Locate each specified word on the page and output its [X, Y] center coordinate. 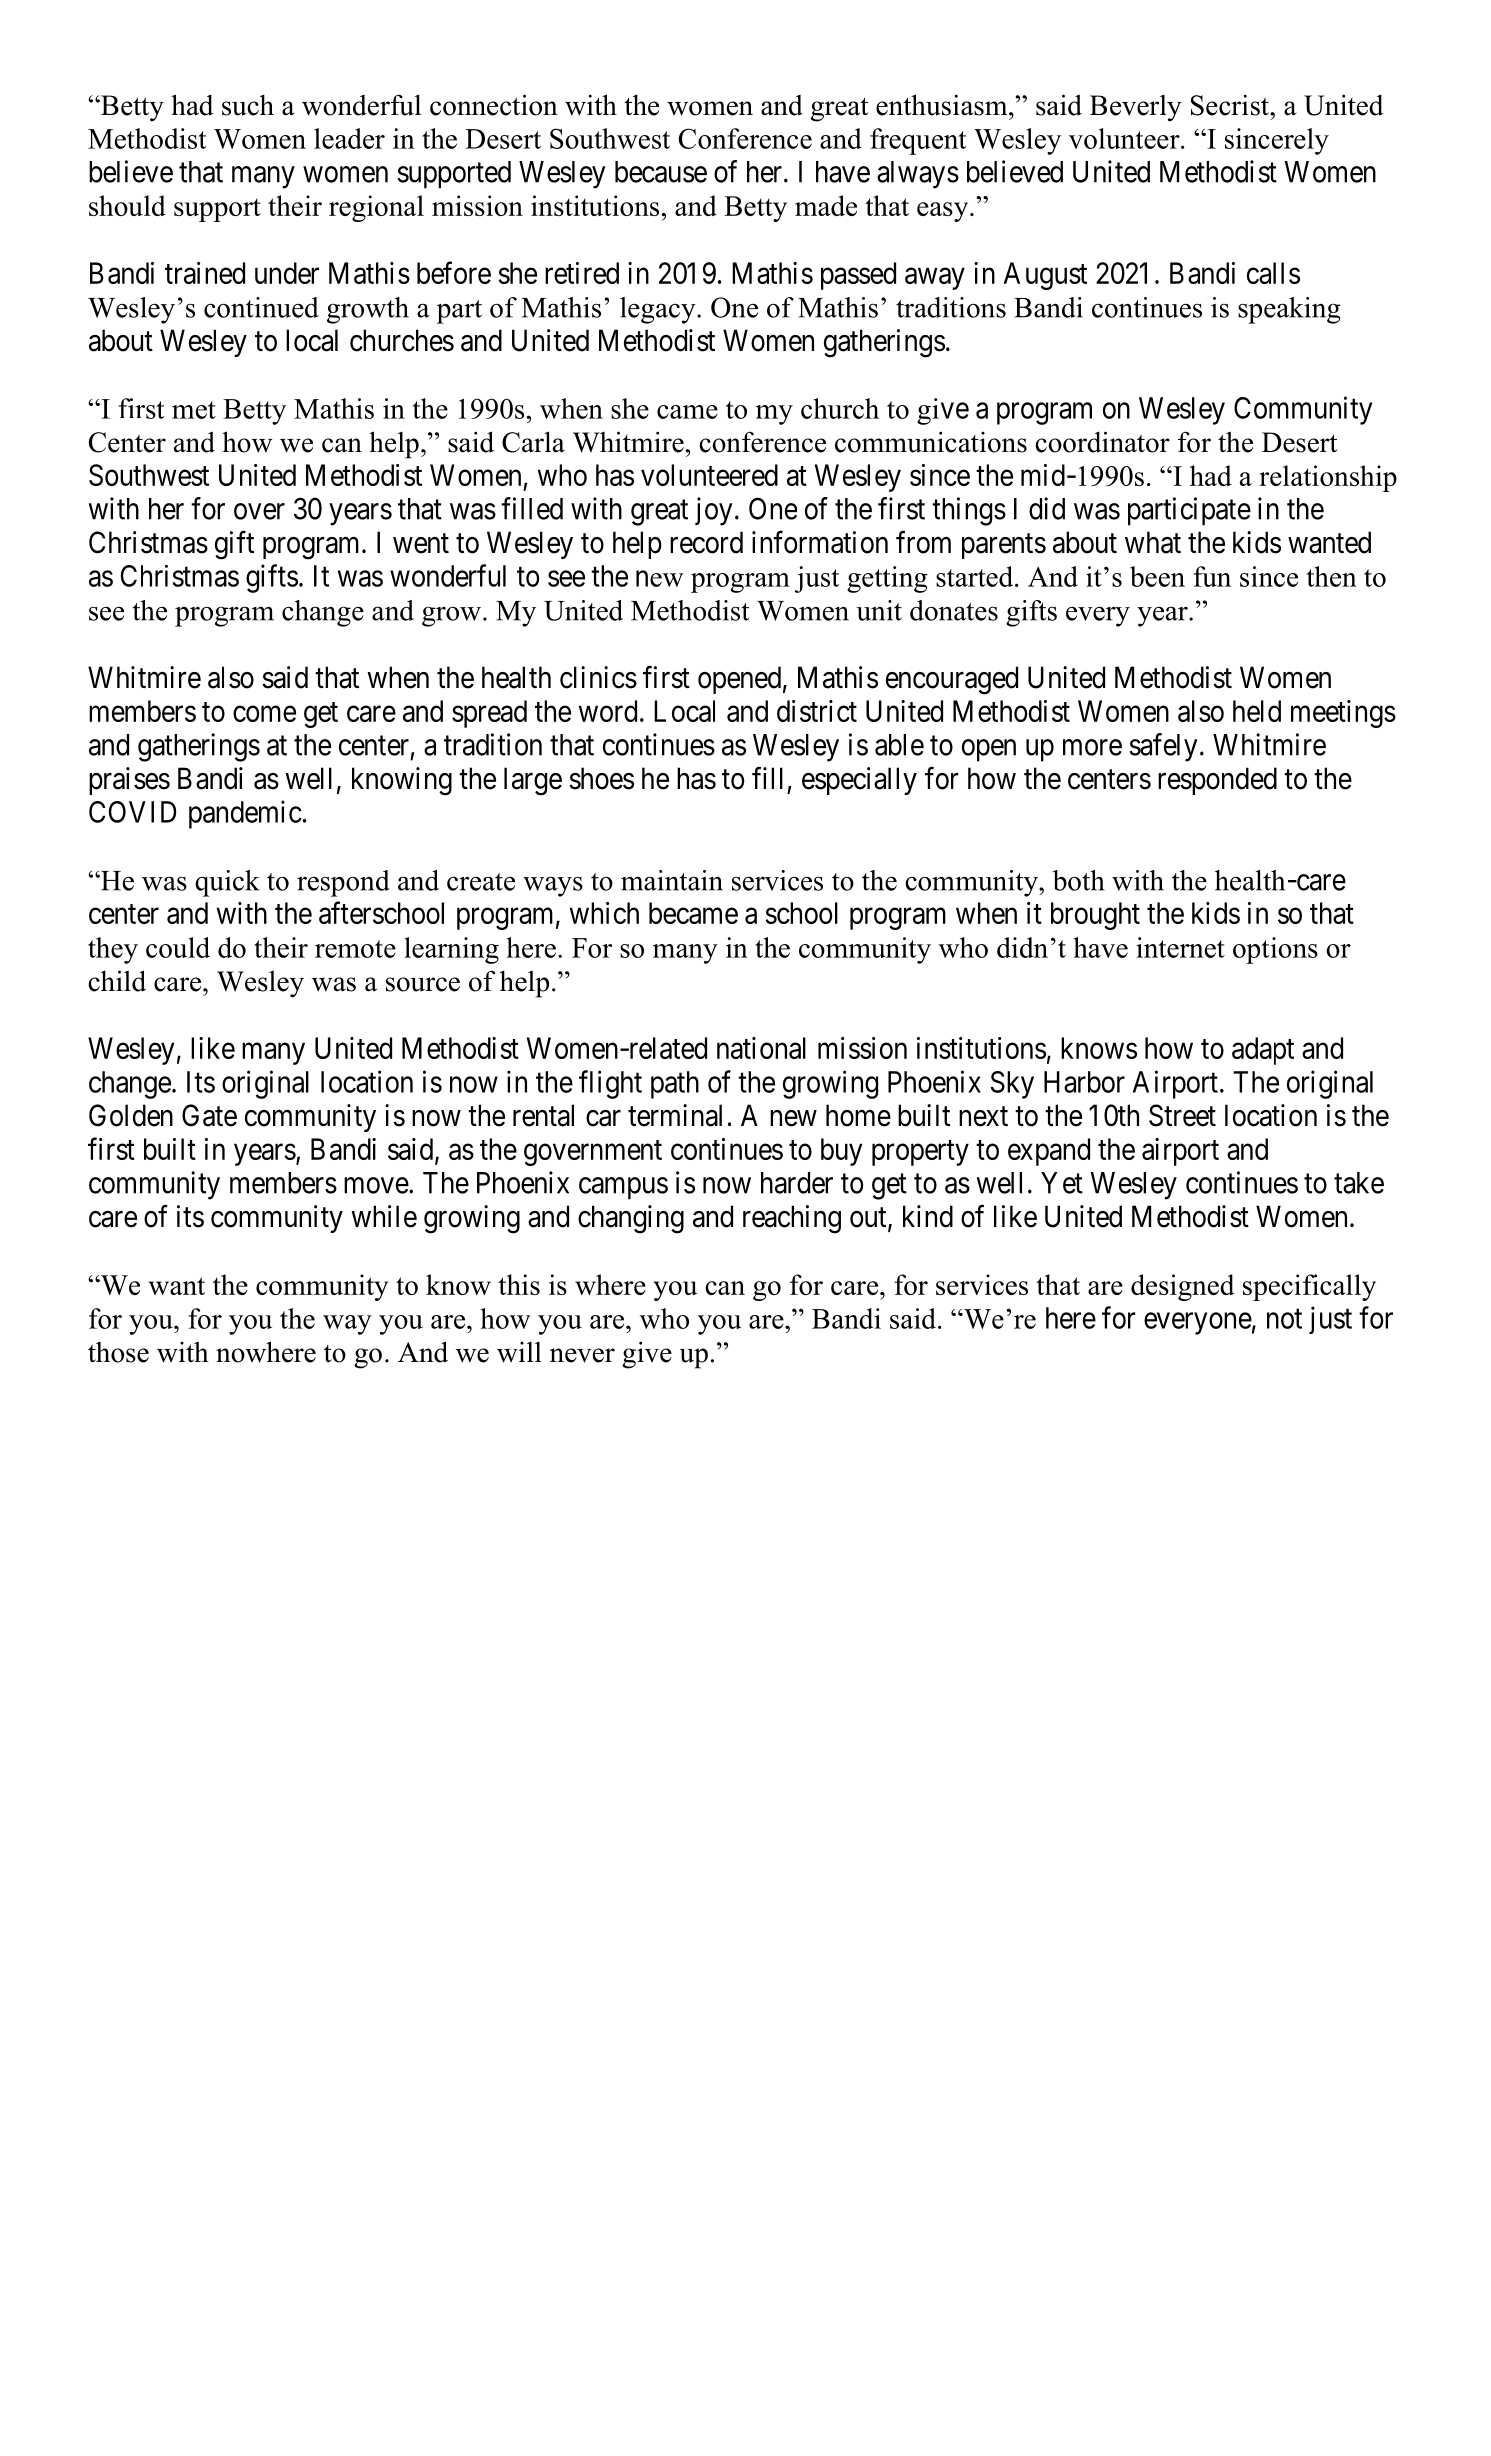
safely [1164, 747]
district [817, 711]
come [264, 714]
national [761, 1048]
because [661, 172]
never [582, 1355]
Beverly [1136, 108]
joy [714, 511]
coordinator [1102, 442]
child [117, 981]
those [118, 1352]
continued [261, 307]
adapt [1263, 1051]
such [248, 105]
